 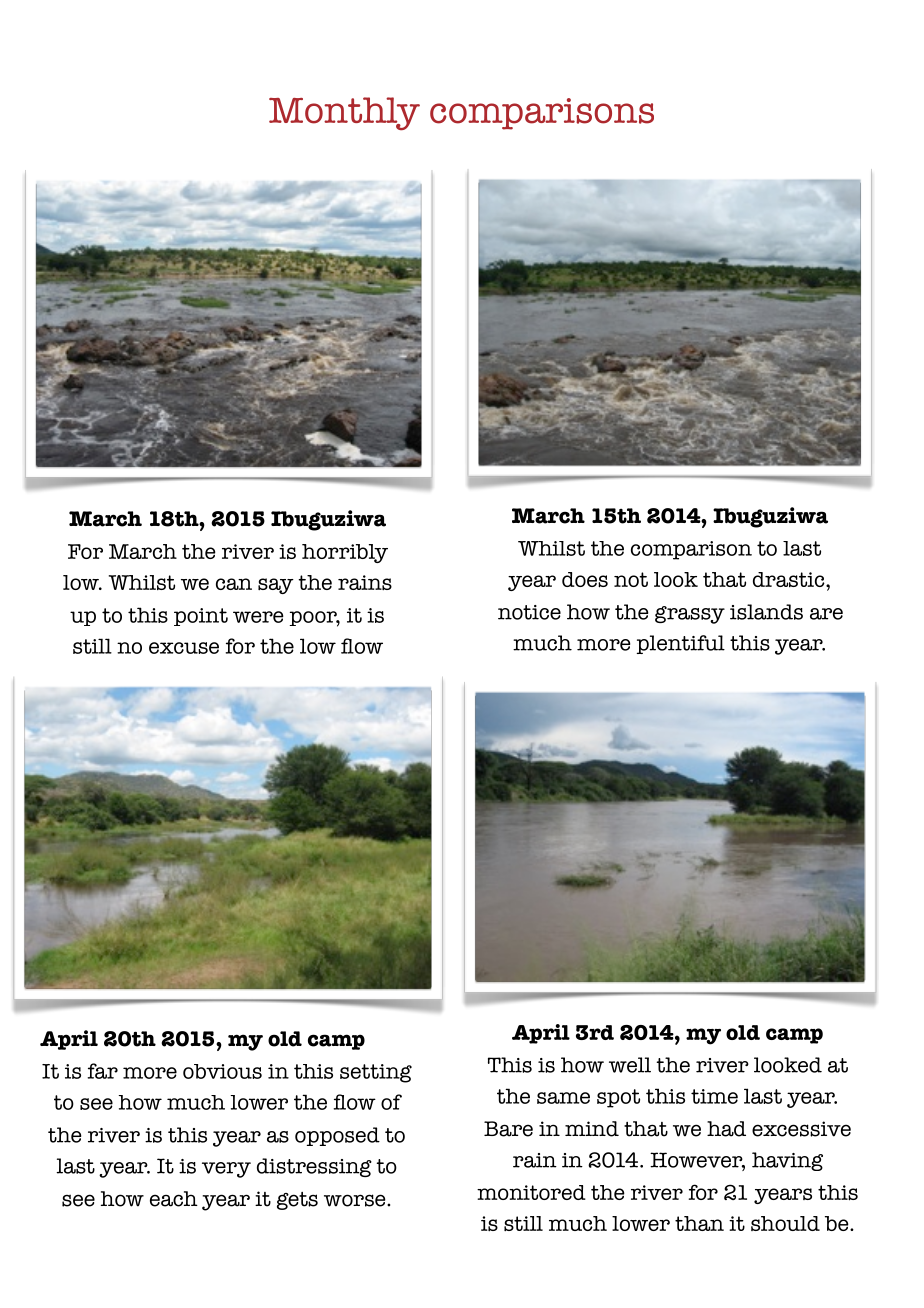 I want to click on does, so click(x=585, y=580).
